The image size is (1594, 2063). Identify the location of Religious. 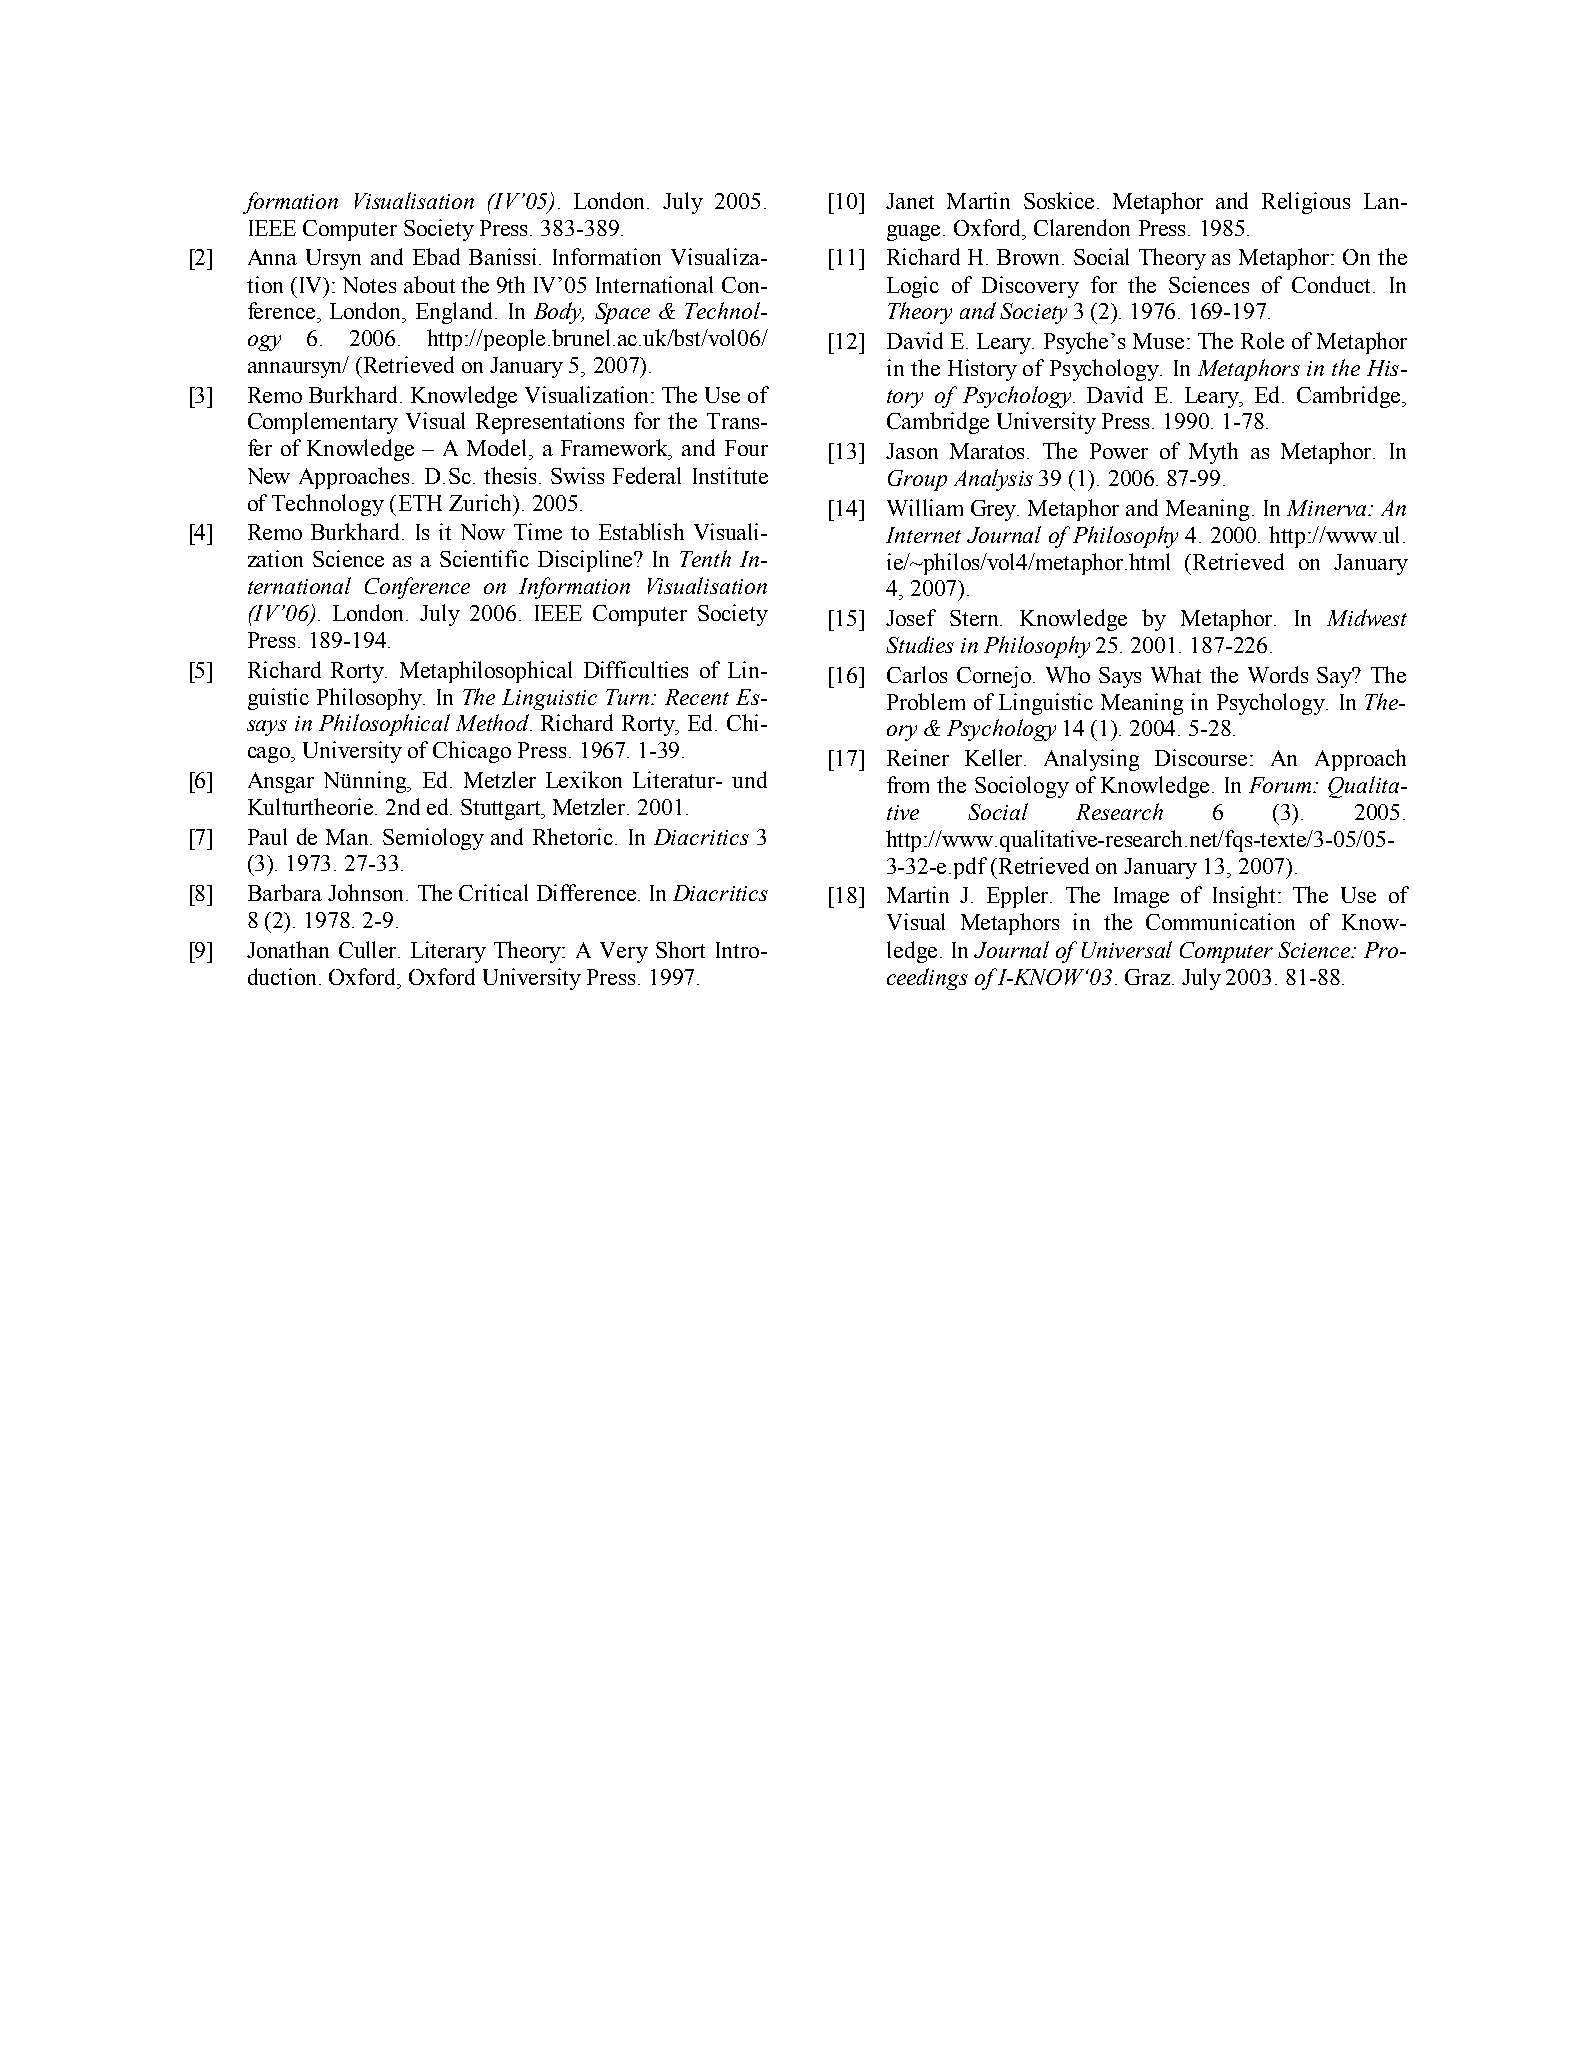
(1306, 203).
